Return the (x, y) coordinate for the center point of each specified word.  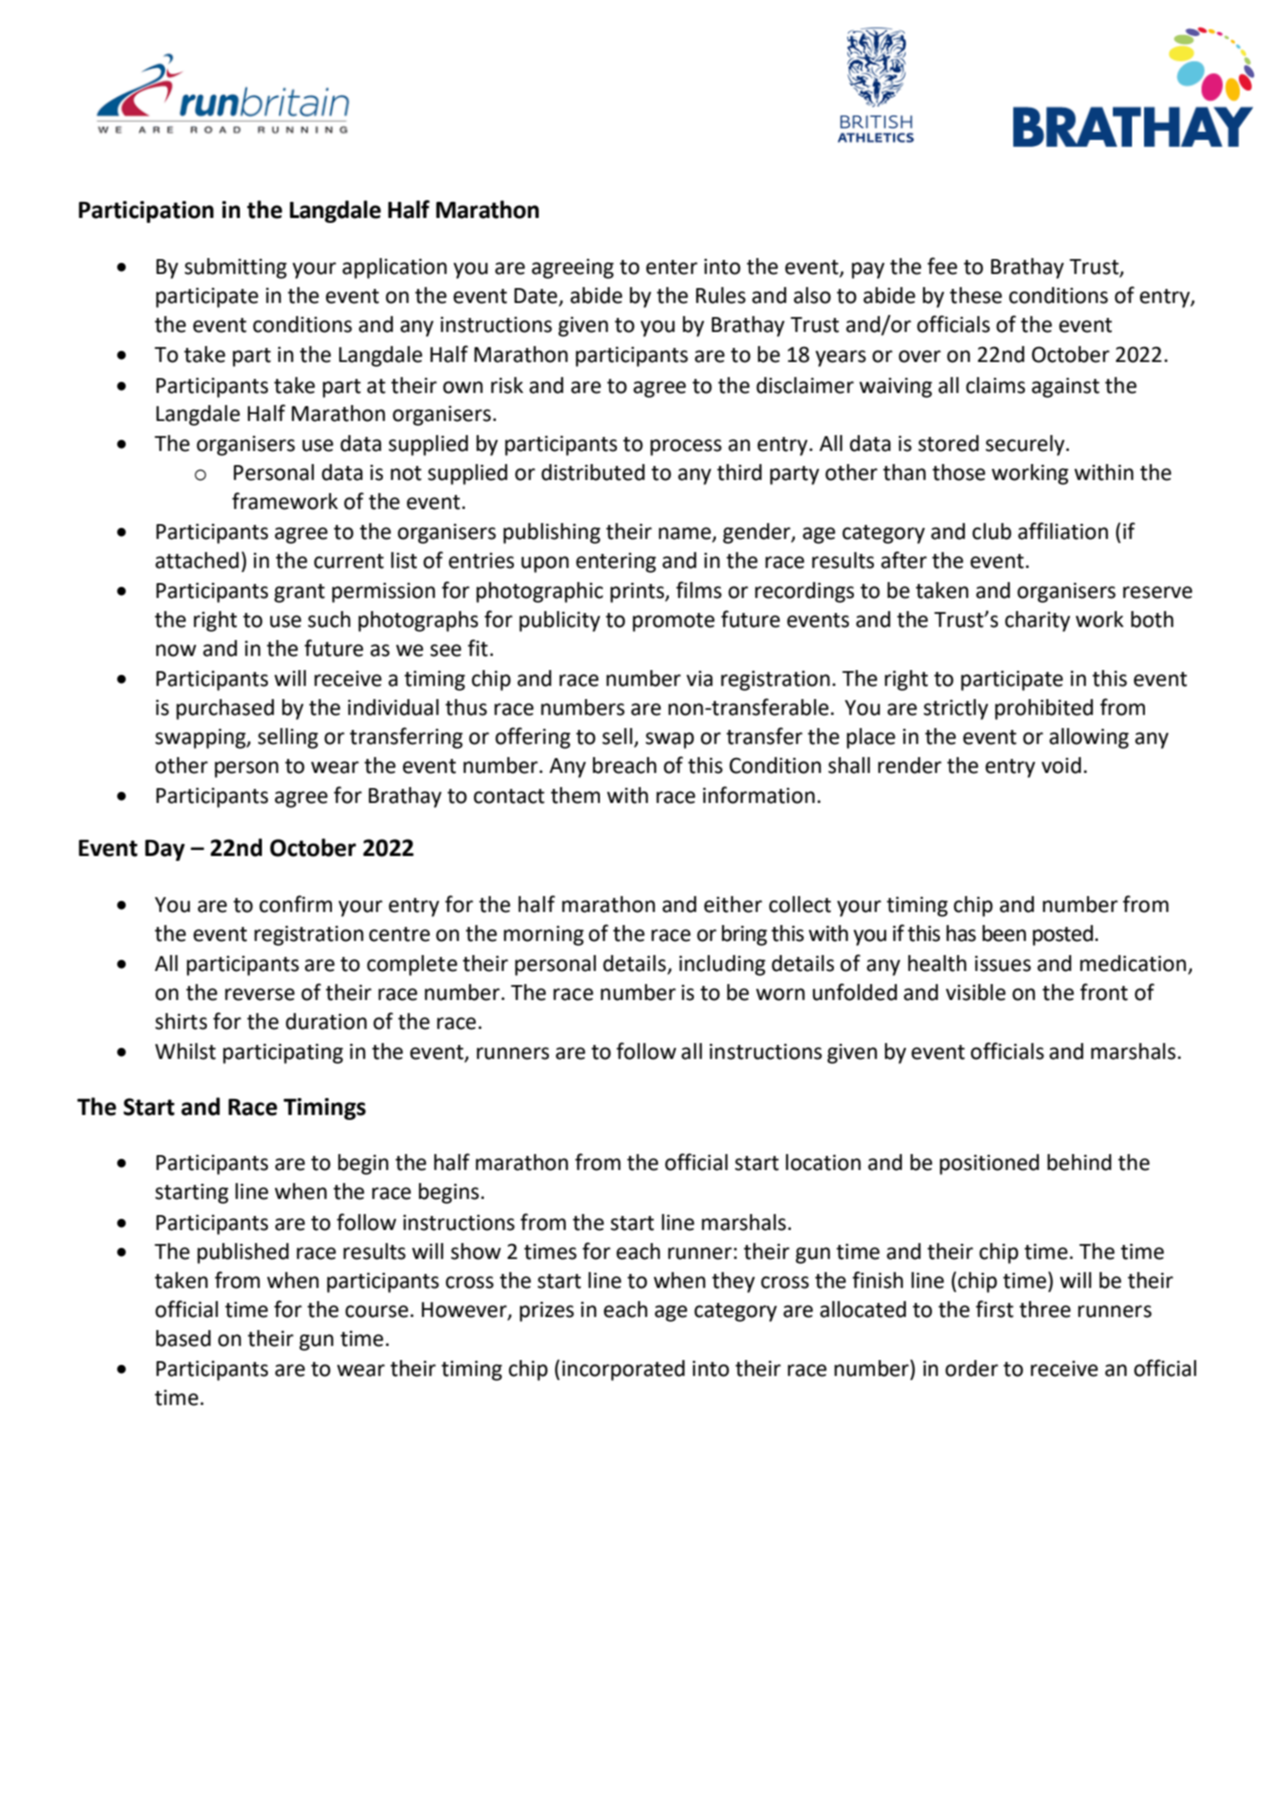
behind (1079, 1162)
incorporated (623, 1370)
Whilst (185, 1051)
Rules (721, 295)
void (1061, 765)
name (686, 534)
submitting (236, 268)
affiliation (1063, 531)
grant (299, 593)
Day (165, 850)
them (575, 795)
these (976, 295)
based (183, 1338)
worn (780, 994)
